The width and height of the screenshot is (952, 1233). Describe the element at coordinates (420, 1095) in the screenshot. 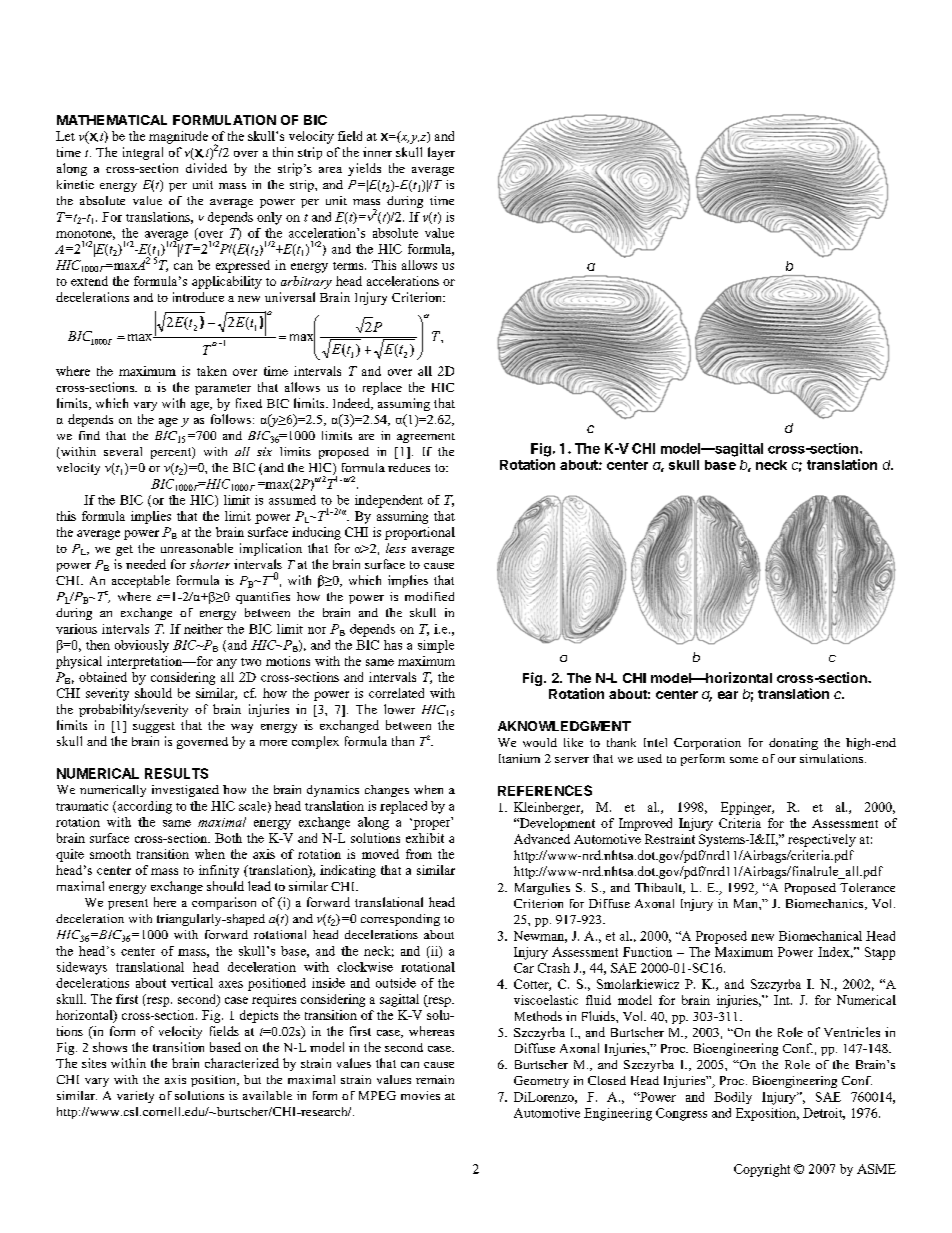

I see `movies` at that location.
